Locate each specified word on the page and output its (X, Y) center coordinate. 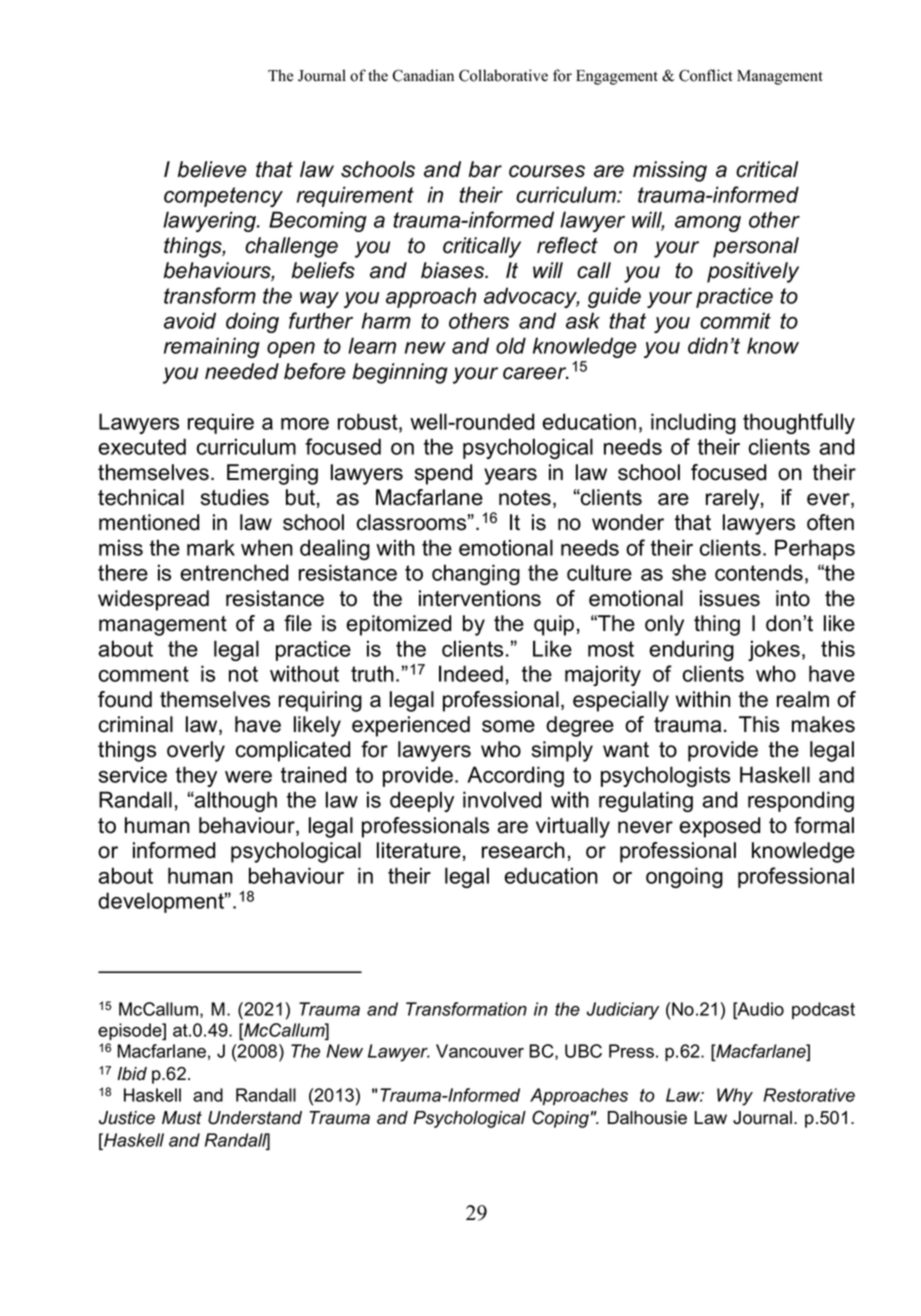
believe (212, 169)
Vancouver (480, 1051)
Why (735, 1097)
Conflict (705, 75)
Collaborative (503, 75)
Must (182, 1118)
